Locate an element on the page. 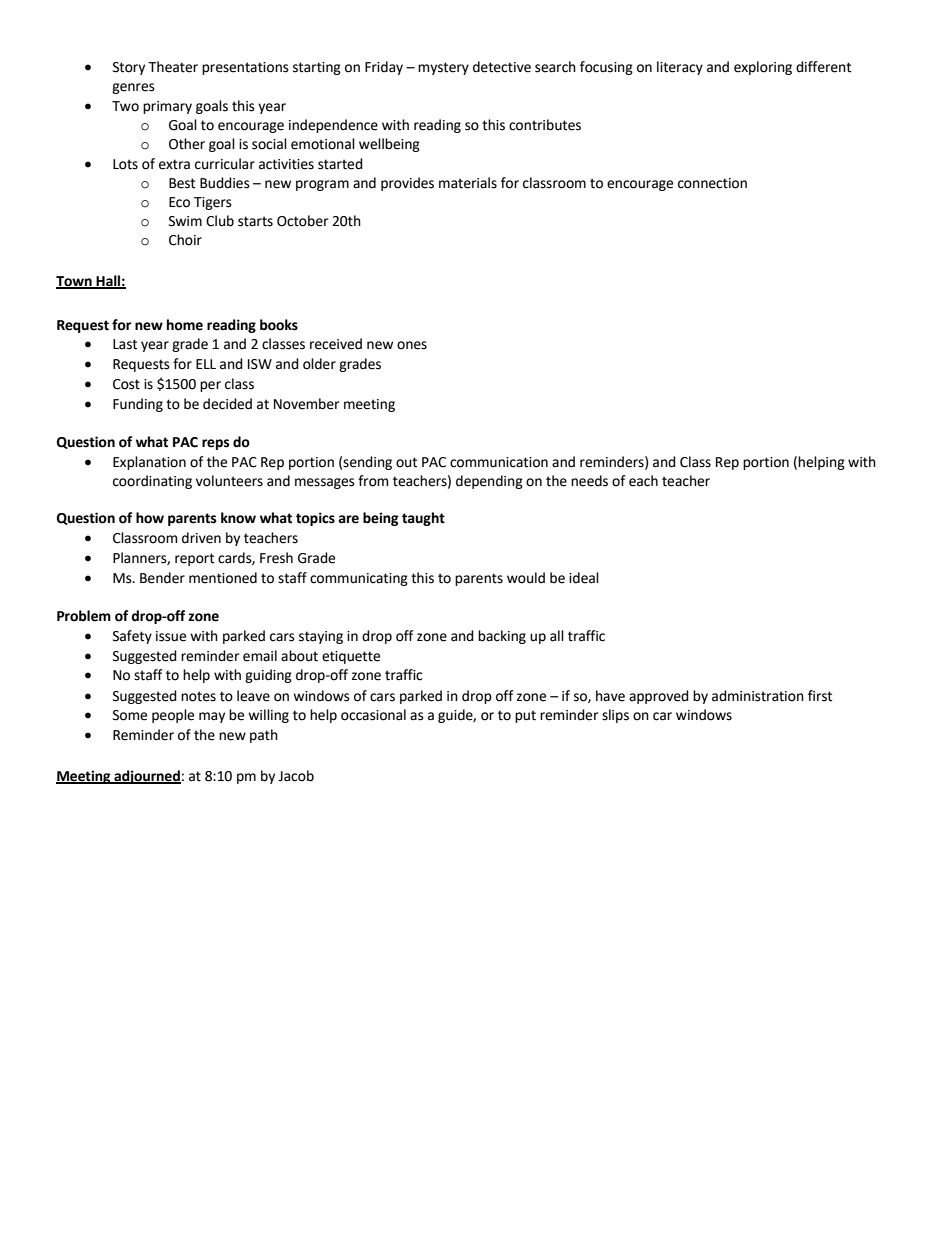 This page has width=952, height=1233. mystery is located at coordinates (443, 68).
